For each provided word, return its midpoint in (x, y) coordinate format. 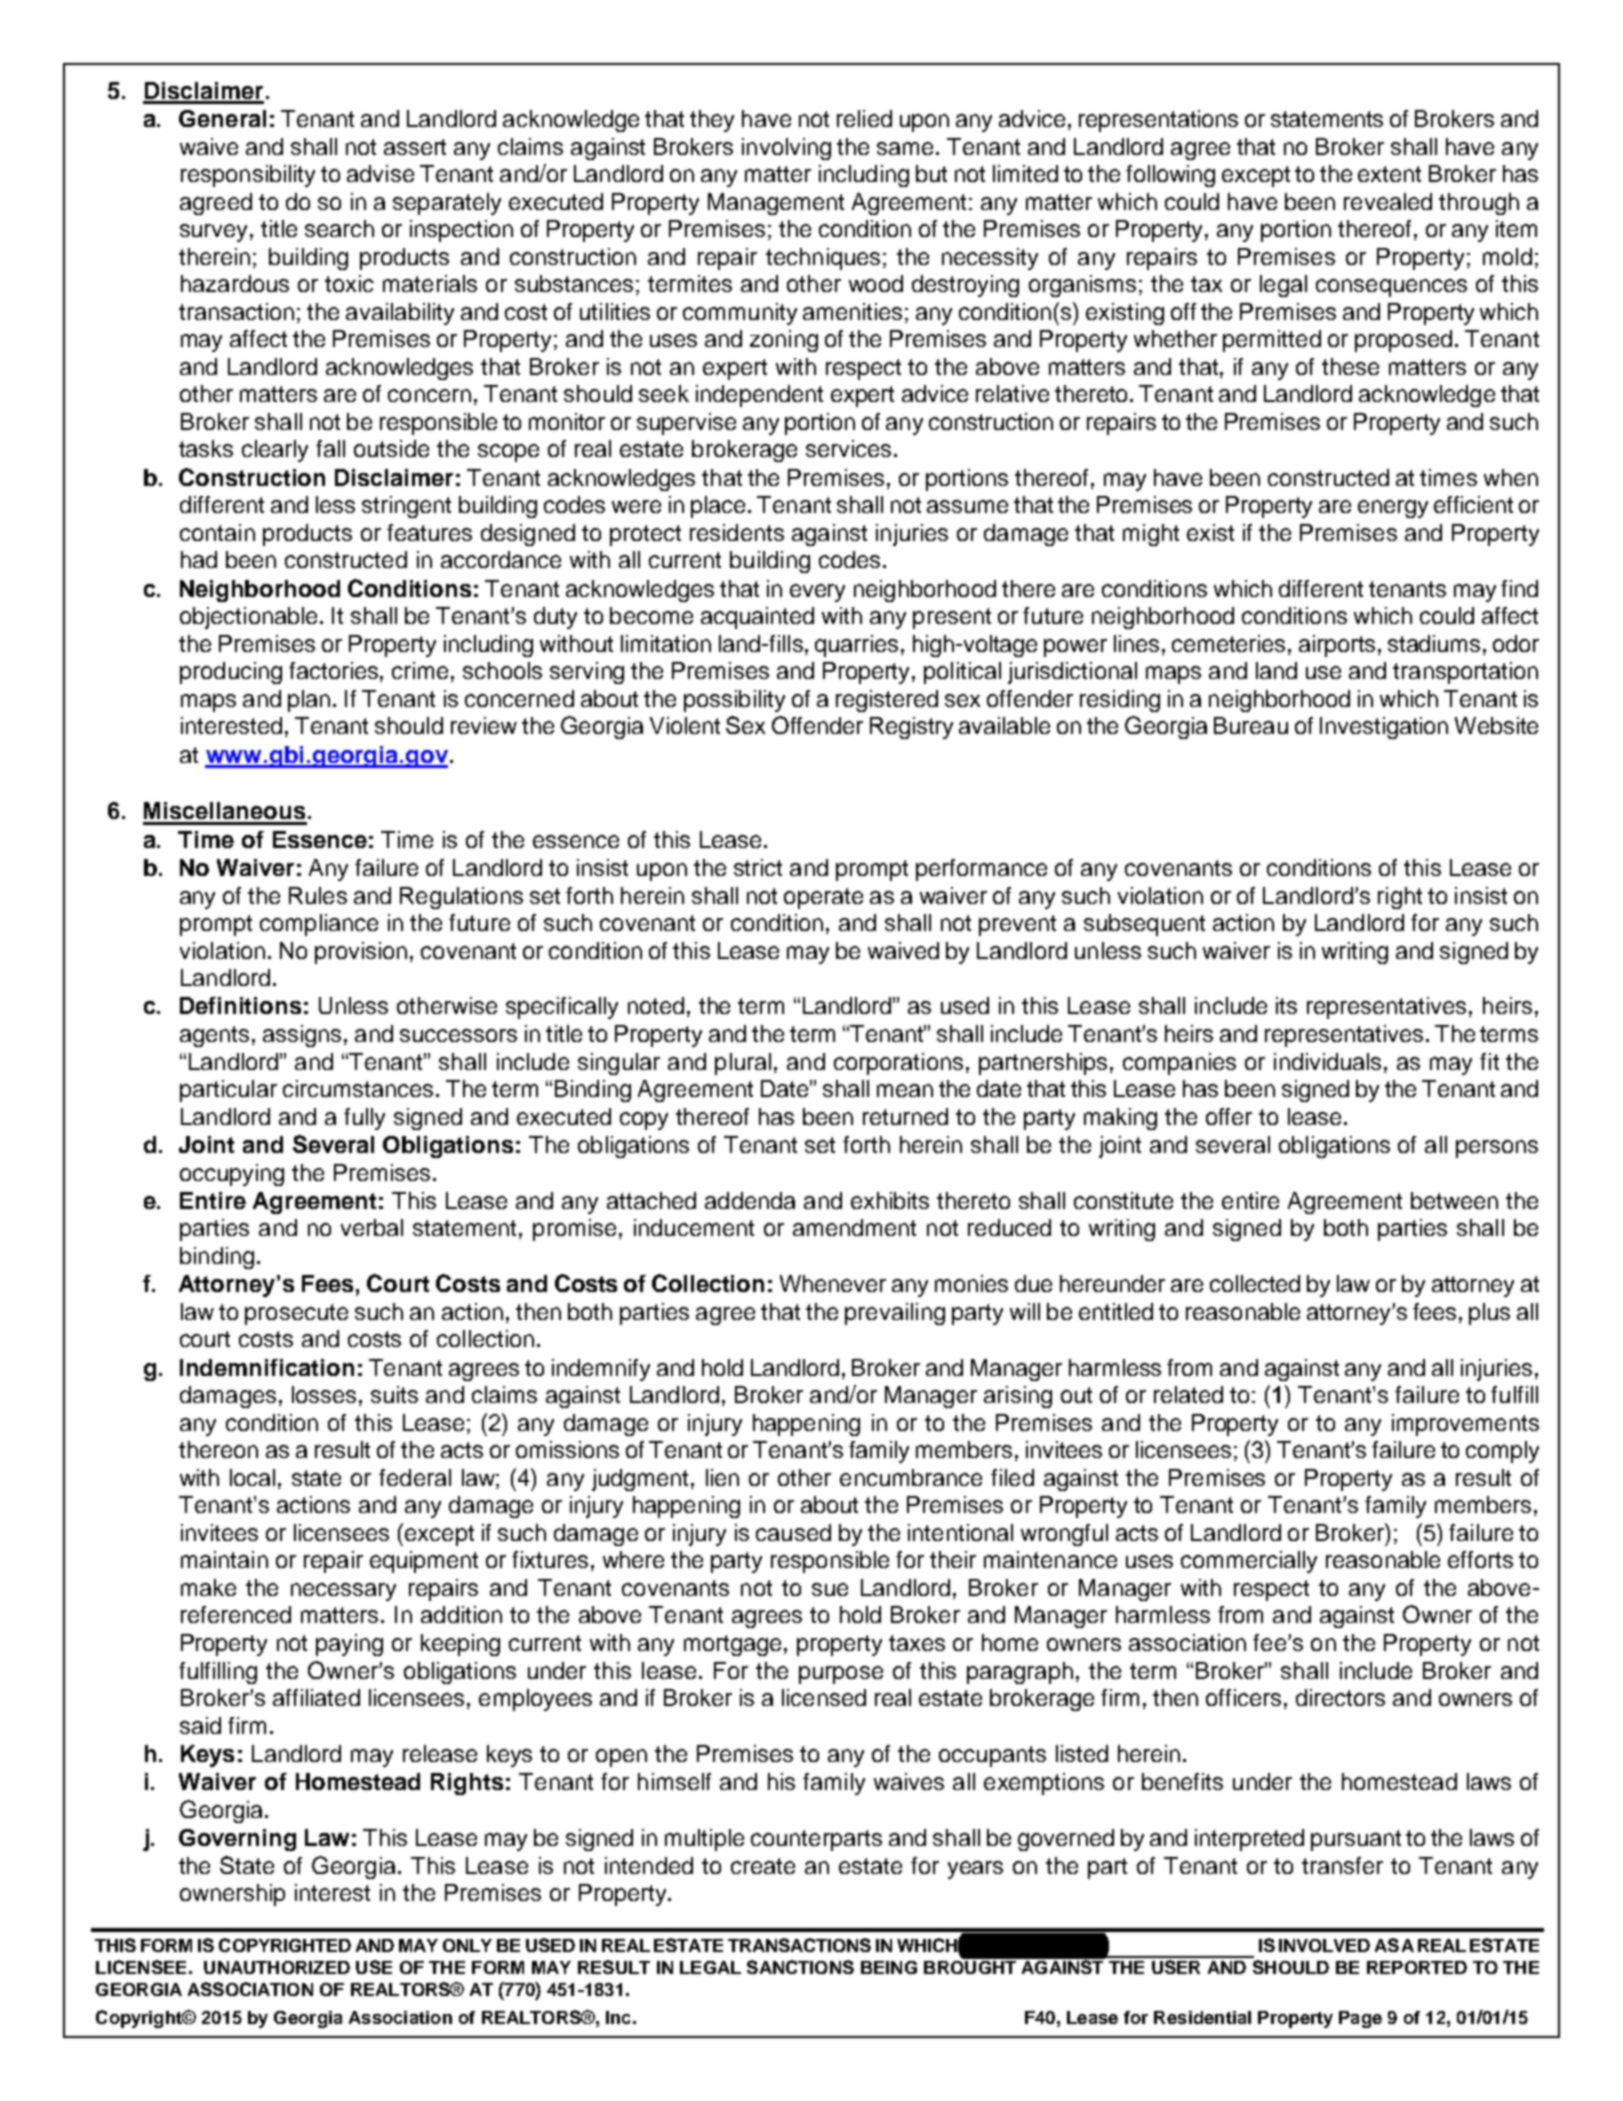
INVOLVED (1324, 1945)
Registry (911, 728)
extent (1389, 174)
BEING (889, 1967)
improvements (1465, 1425)
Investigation (1384, 728)
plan (309, 701)
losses (324, 1394)
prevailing (895, 1314)
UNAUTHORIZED (277, 1967)
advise (380, 173)
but (931, 173)
